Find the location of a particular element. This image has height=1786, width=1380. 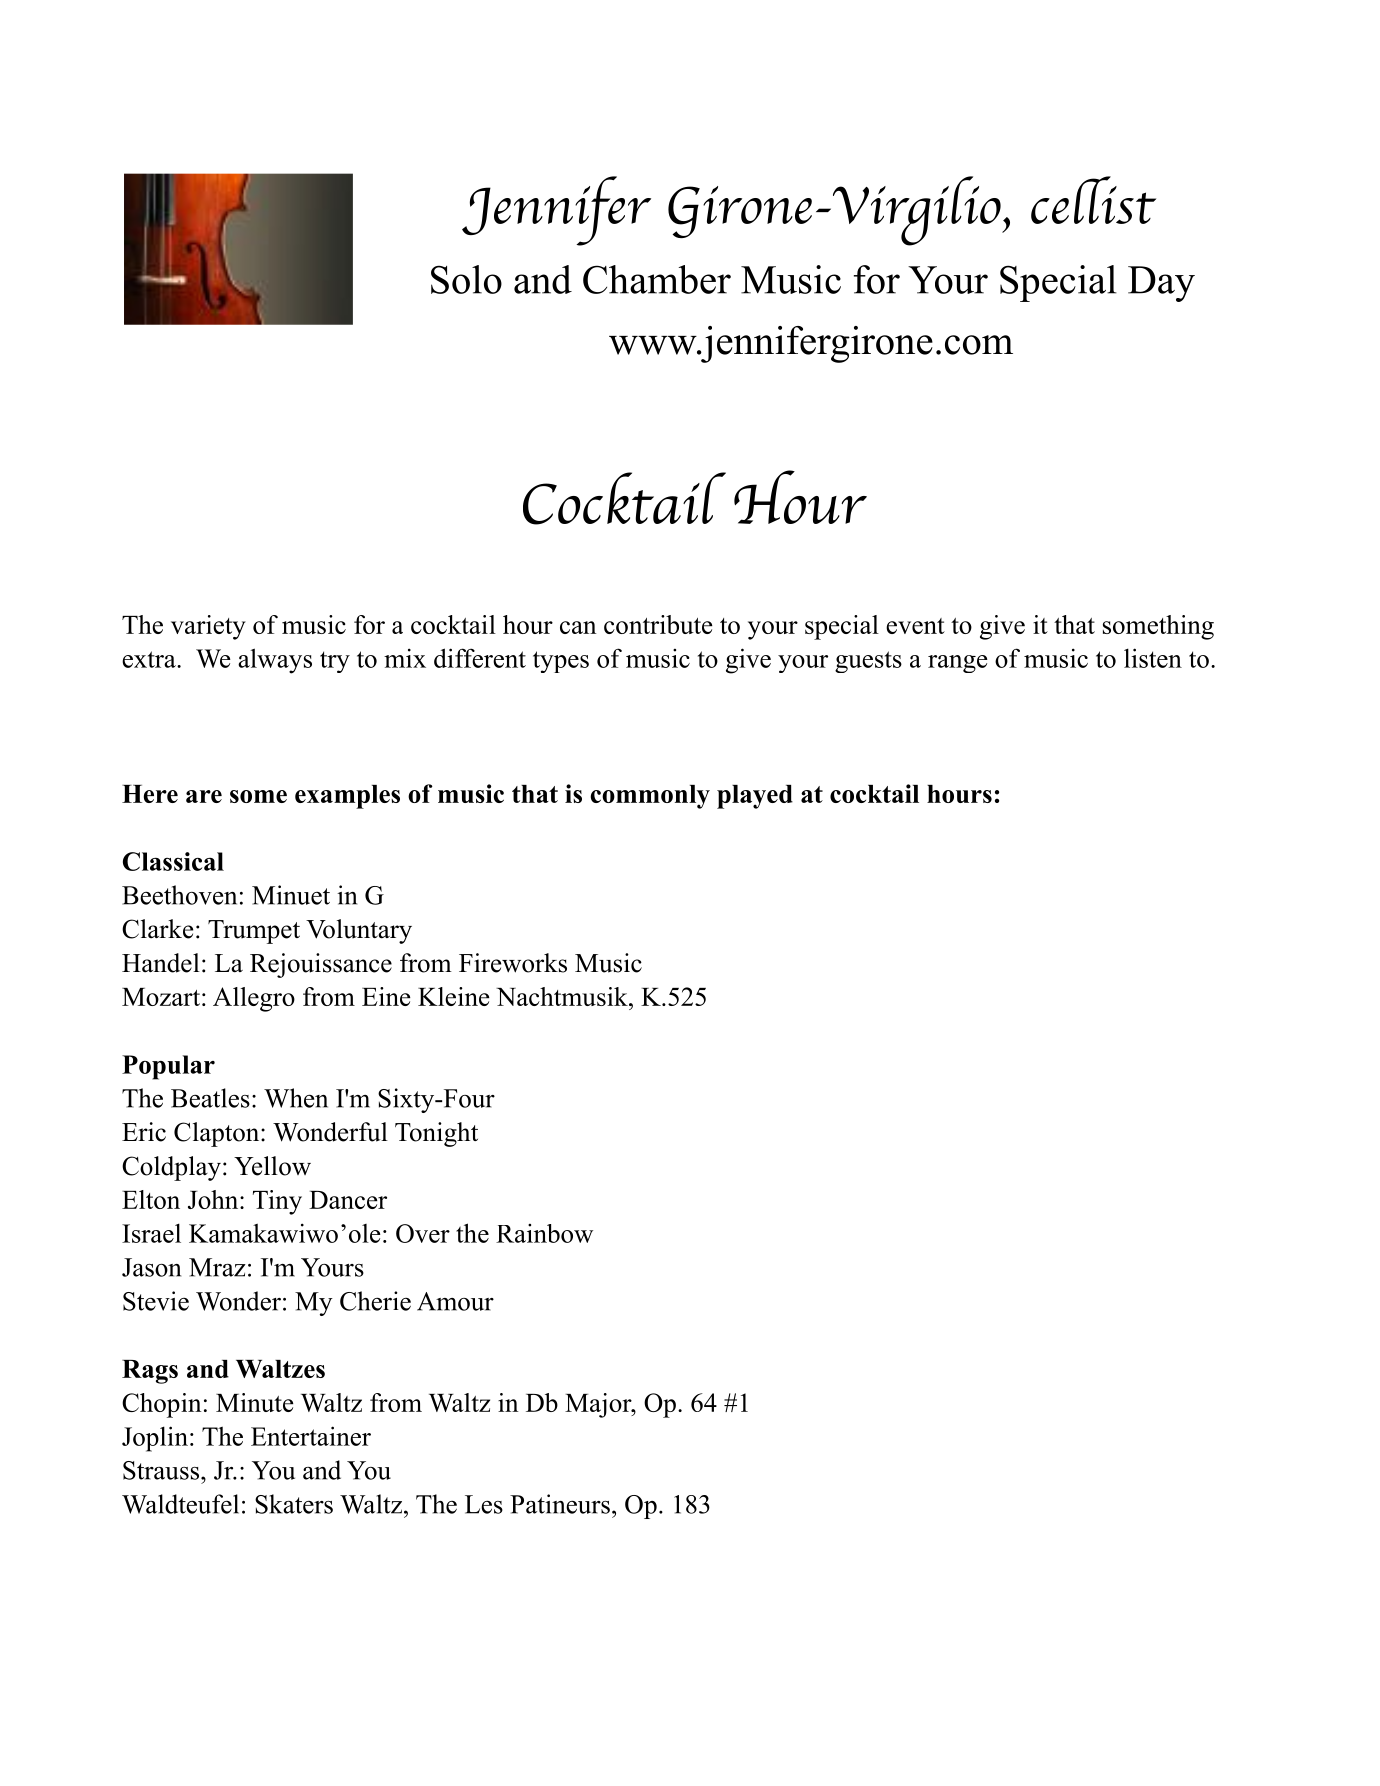

Cherie is located at coordinates (375, 1301).
